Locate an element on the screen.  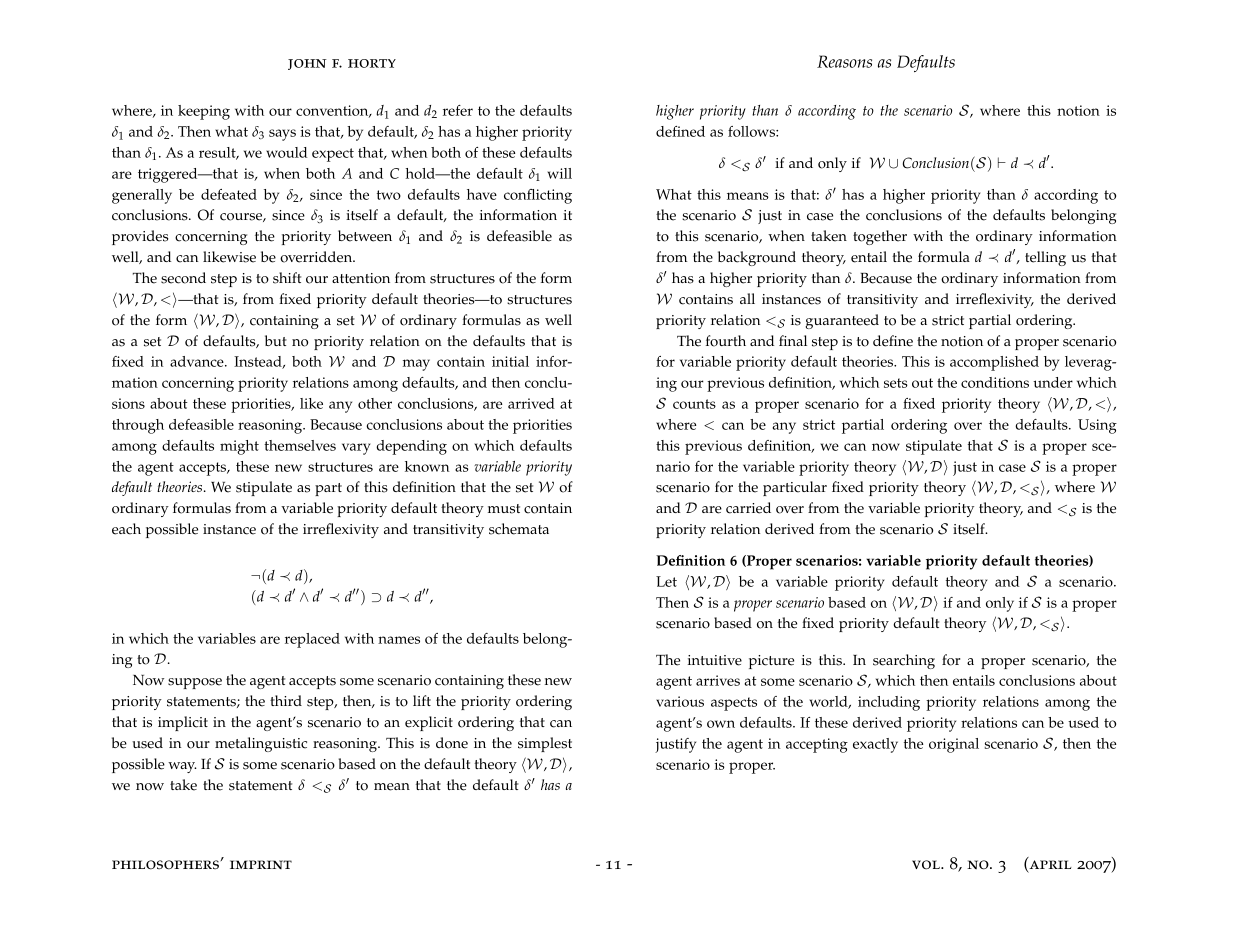
might is located at coordinates (239, 447).
